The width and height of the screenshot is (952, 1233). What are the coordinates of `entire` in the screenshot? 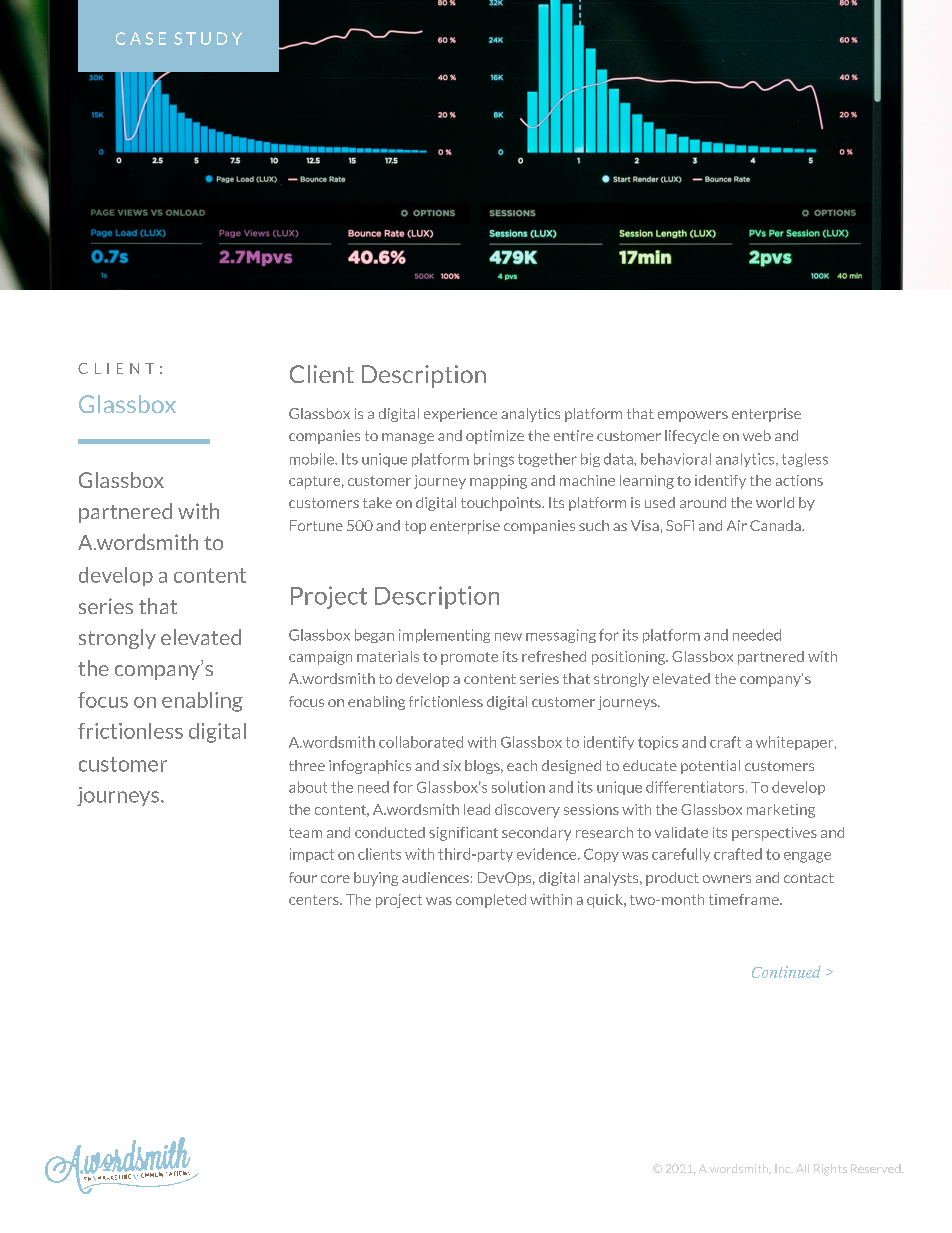 It's located at (573, 435).
